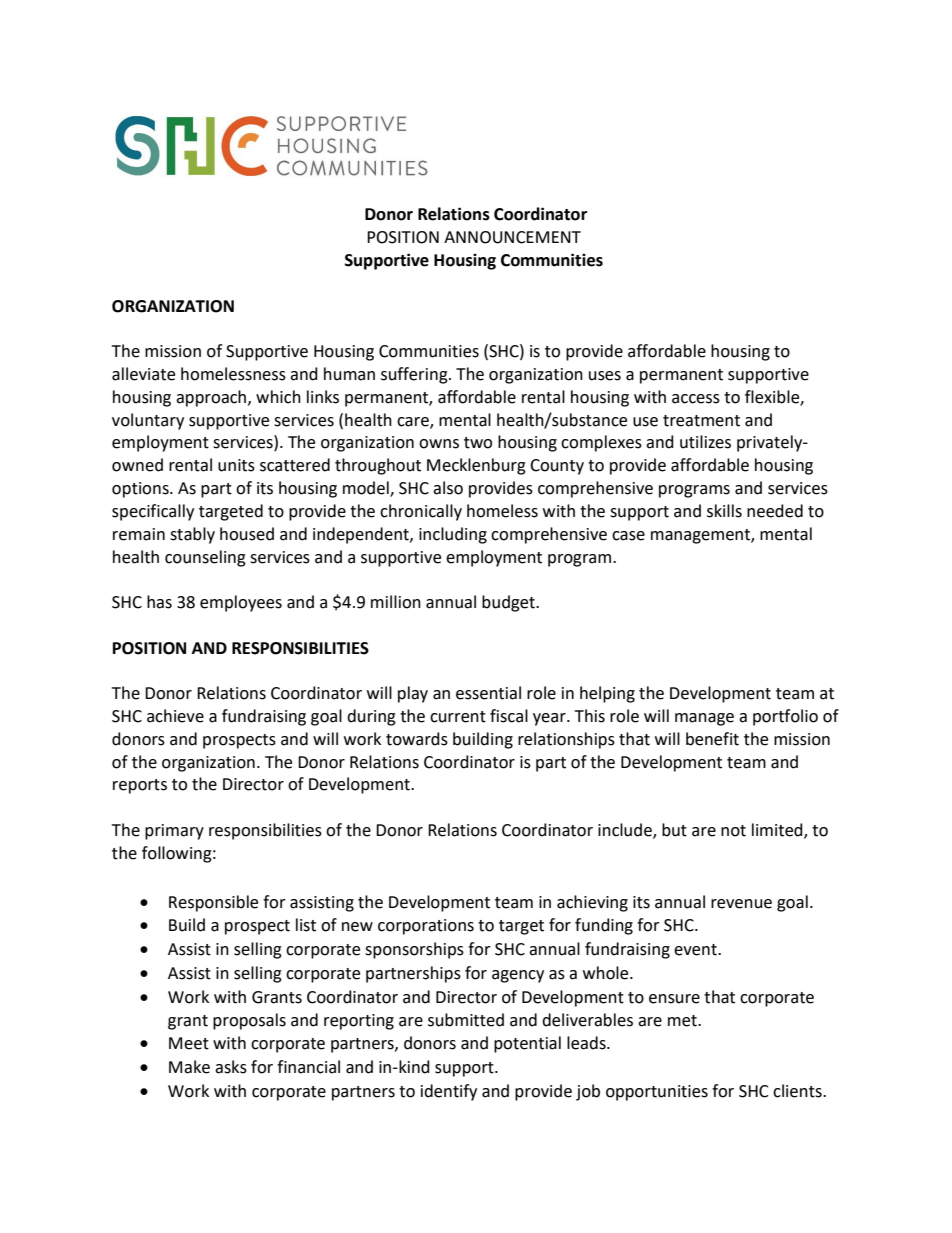  I want to click on ANNOUNCEMENT, so click(512, 237).
